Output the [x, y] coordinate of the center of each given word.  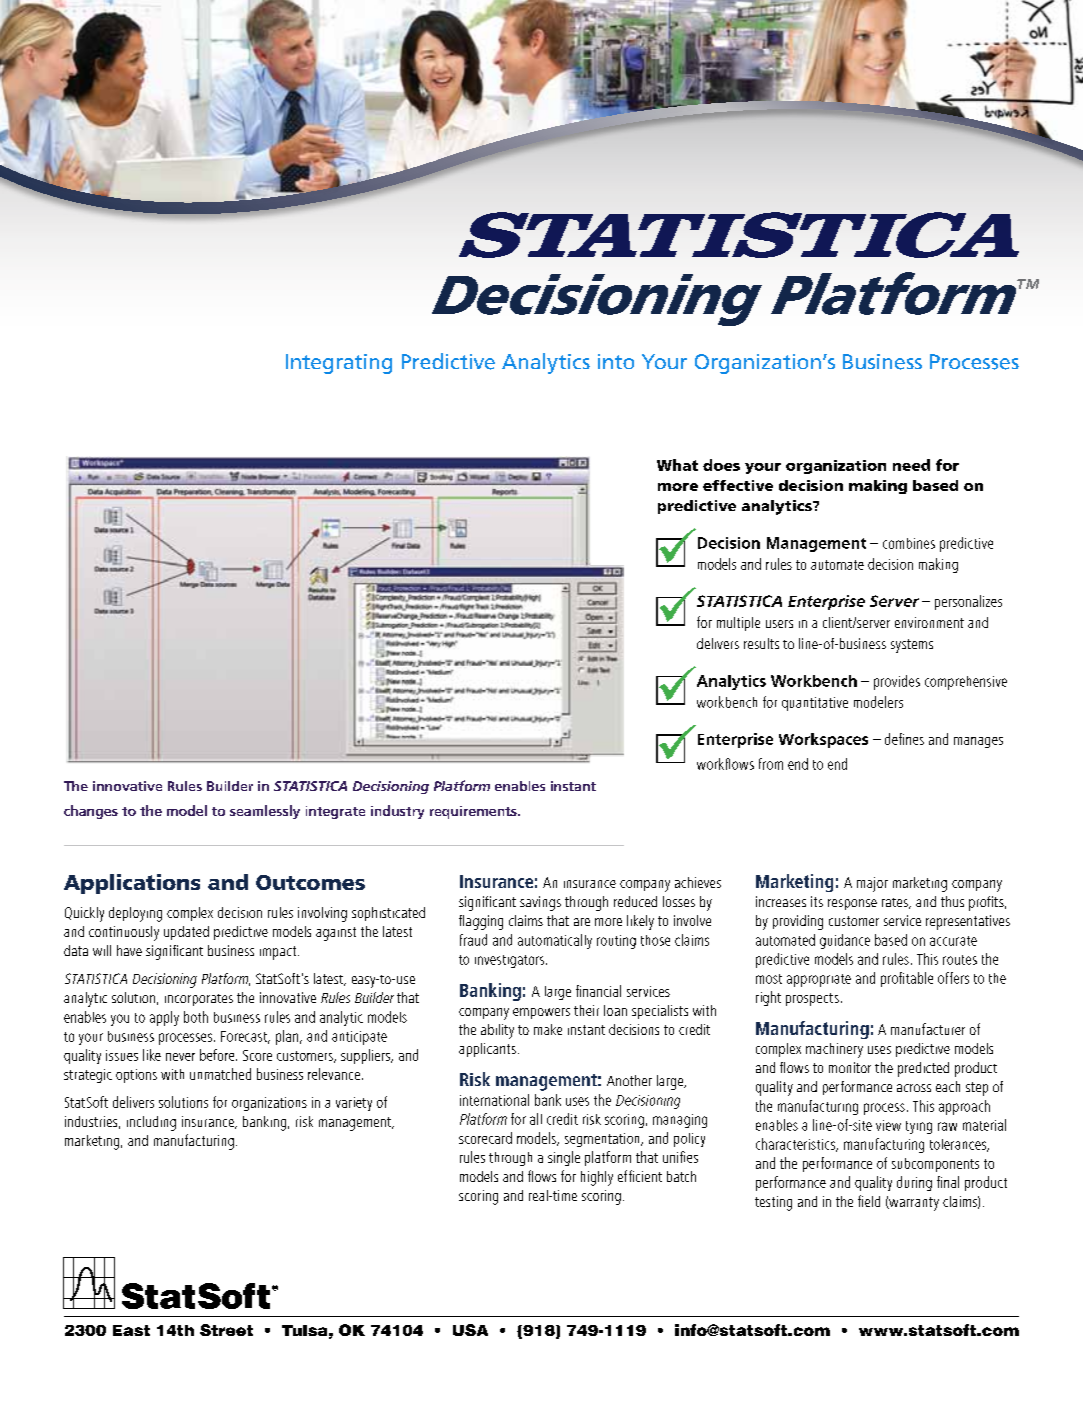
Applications [132, 884]
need [911, 465]
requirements [474, 812]
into [616, 361]
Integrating [339, 364]
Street [226, 1330]
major [872, 884]
